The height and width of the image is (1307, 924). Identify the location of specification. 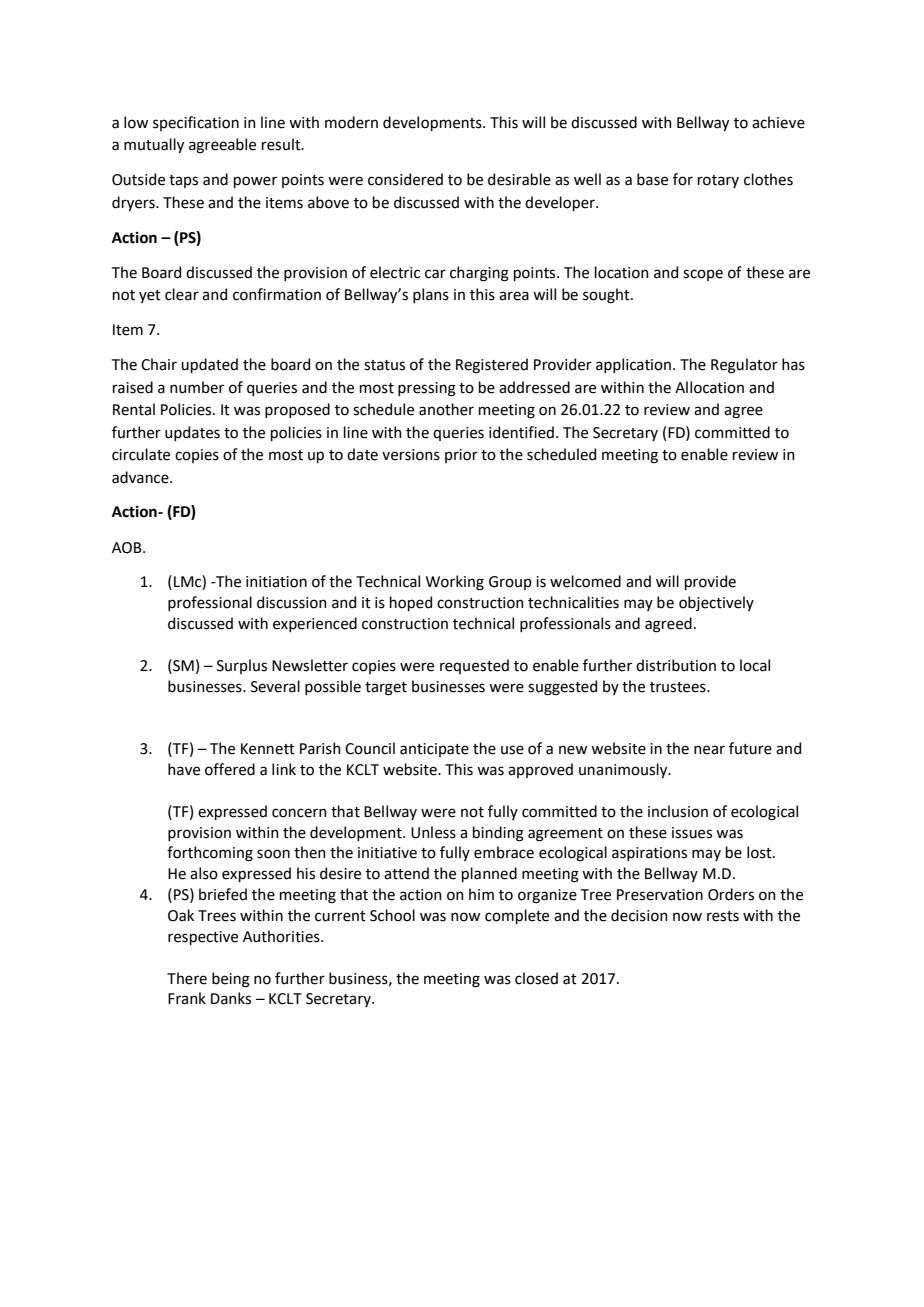
(196, 123).
